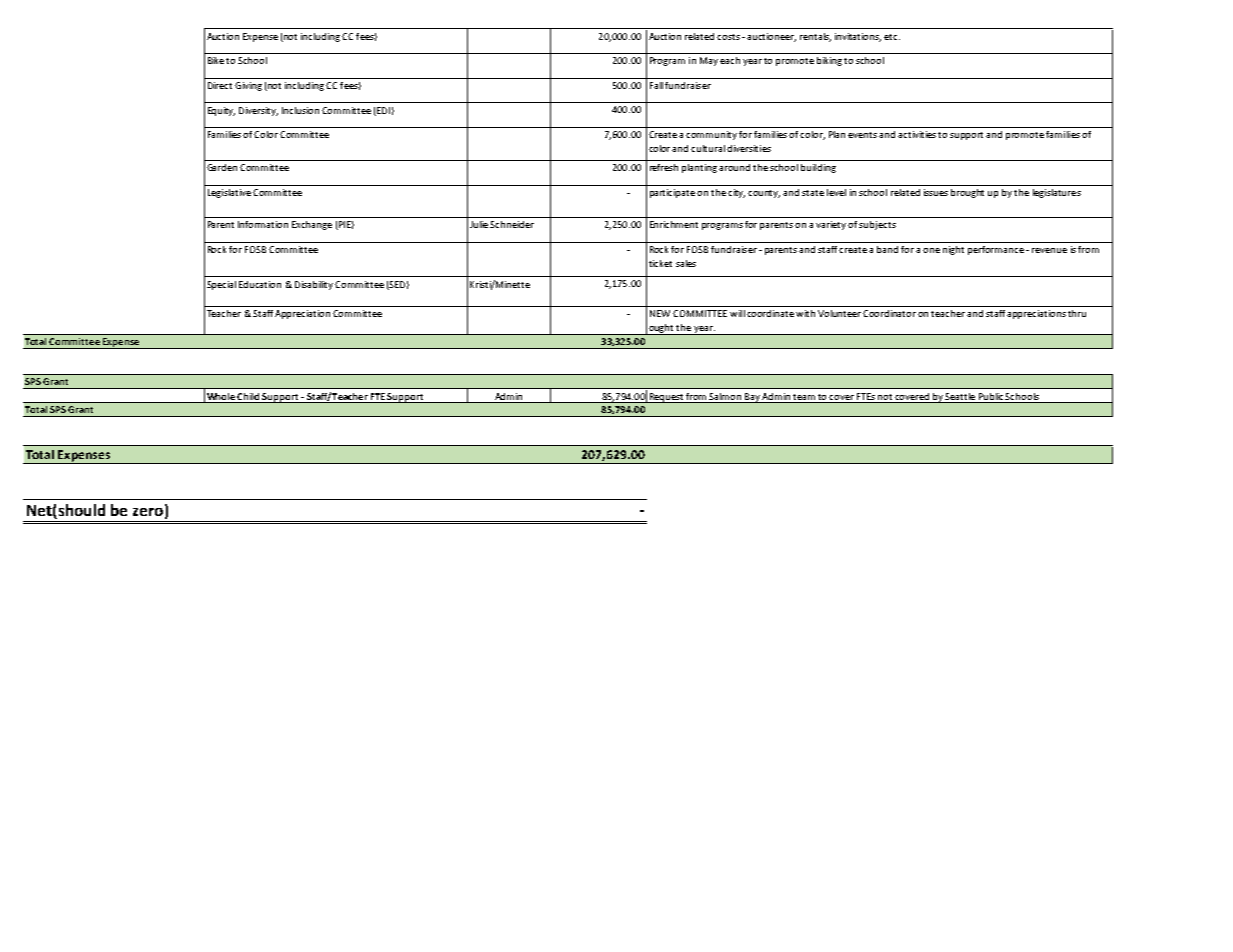 The image size is (1233, 952). What do you see at coordinates (660, 263) in the image?
I see `ticket` at bounding box center [660, 263].
